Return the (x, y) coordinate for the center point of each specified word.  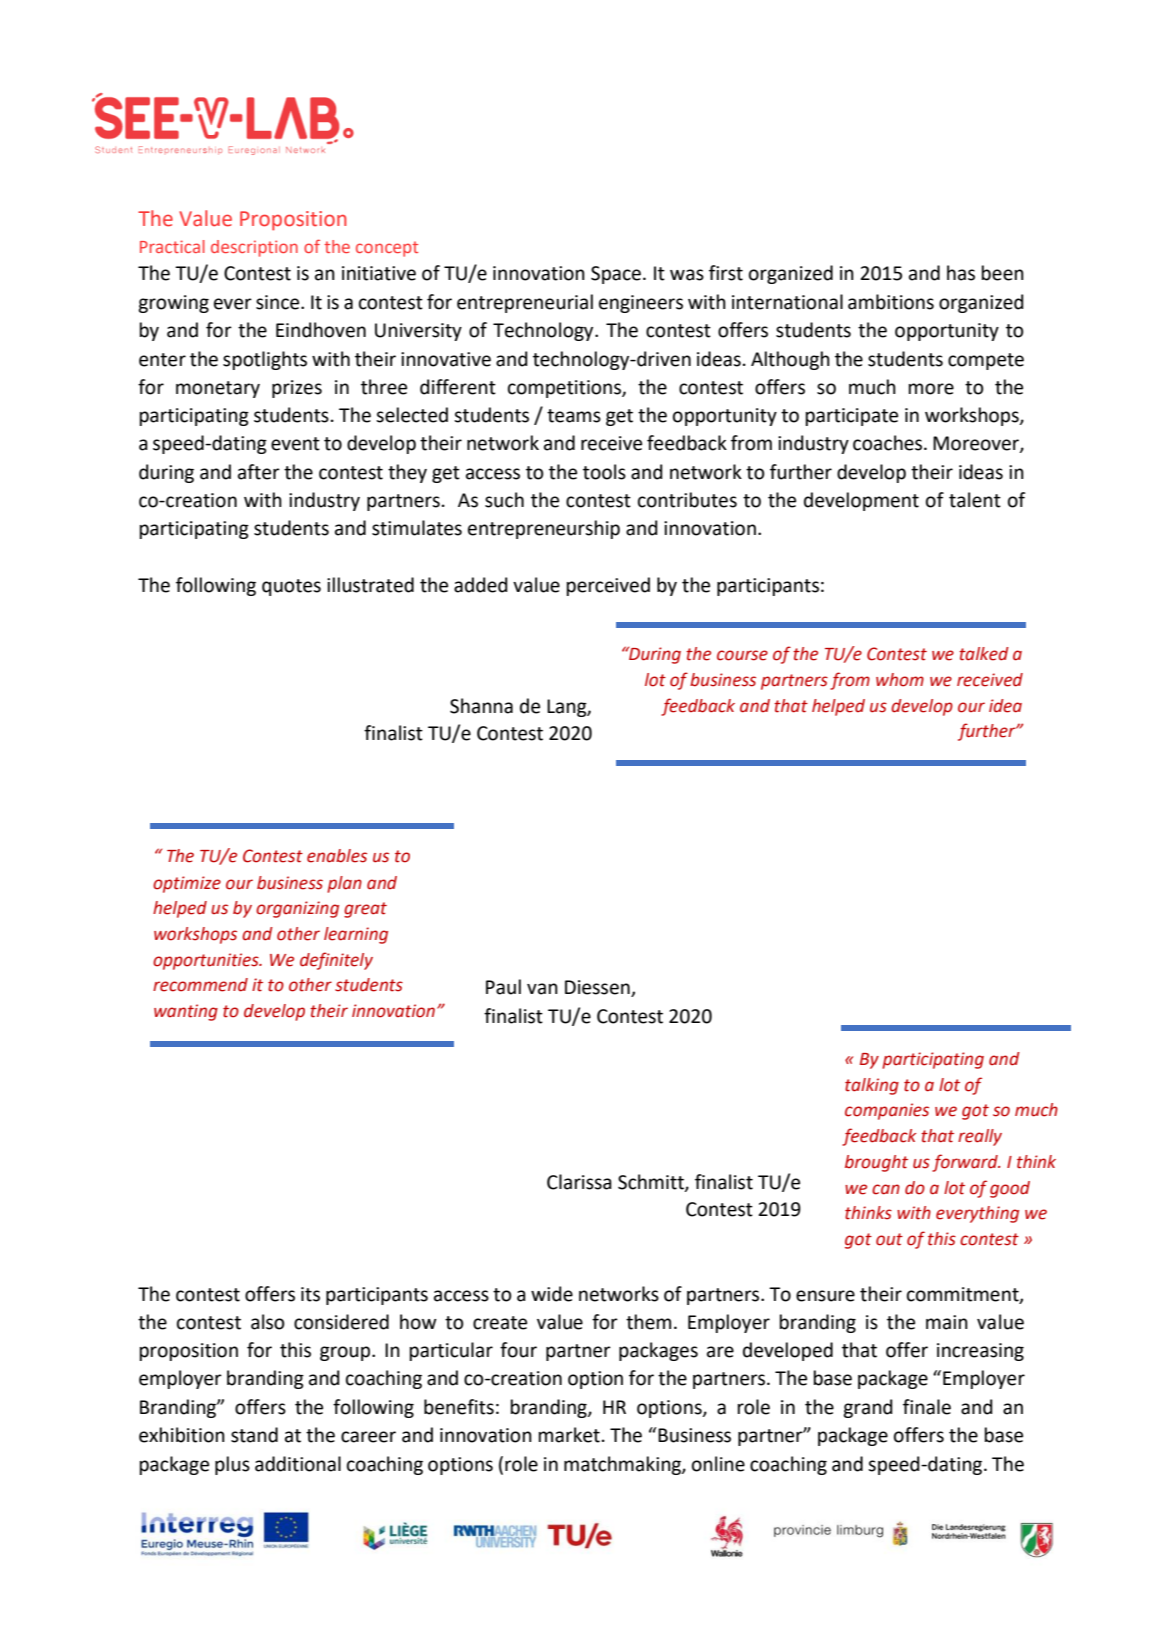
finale (927, 1407)
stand (254, 1435)
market (569, 1435)
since (279, 302)
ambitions (891, 302)
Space (616, 275)
